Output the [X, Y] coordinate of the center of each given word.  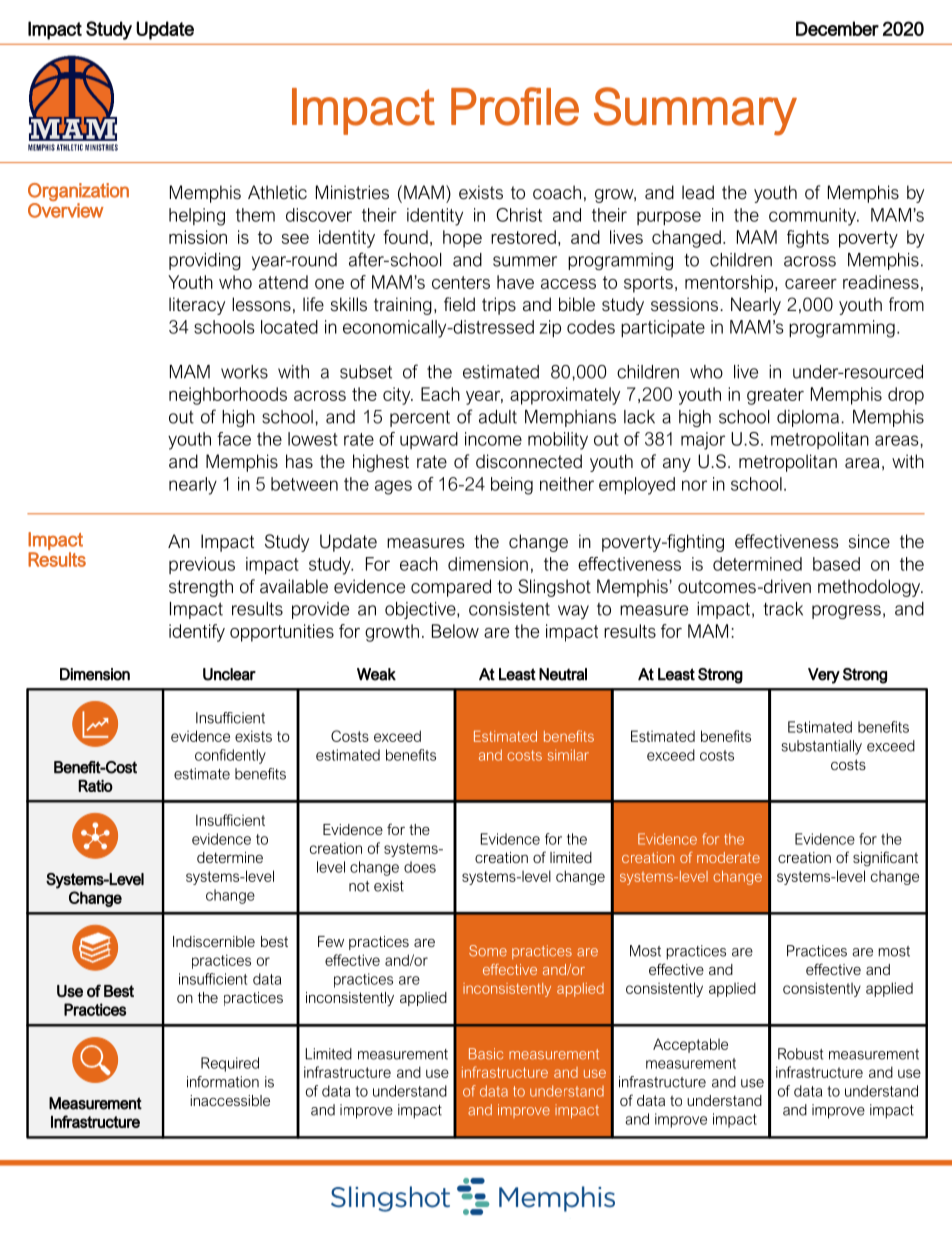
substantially [821, 747]
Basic [486, 1054]
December [837, 28]
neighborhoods [228, 396]
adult [498, 417]
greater [775, 396]
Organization [78, 192]
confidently [230, 756]
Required [230, 1064]
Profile [515, 106]
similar [568, 755]
